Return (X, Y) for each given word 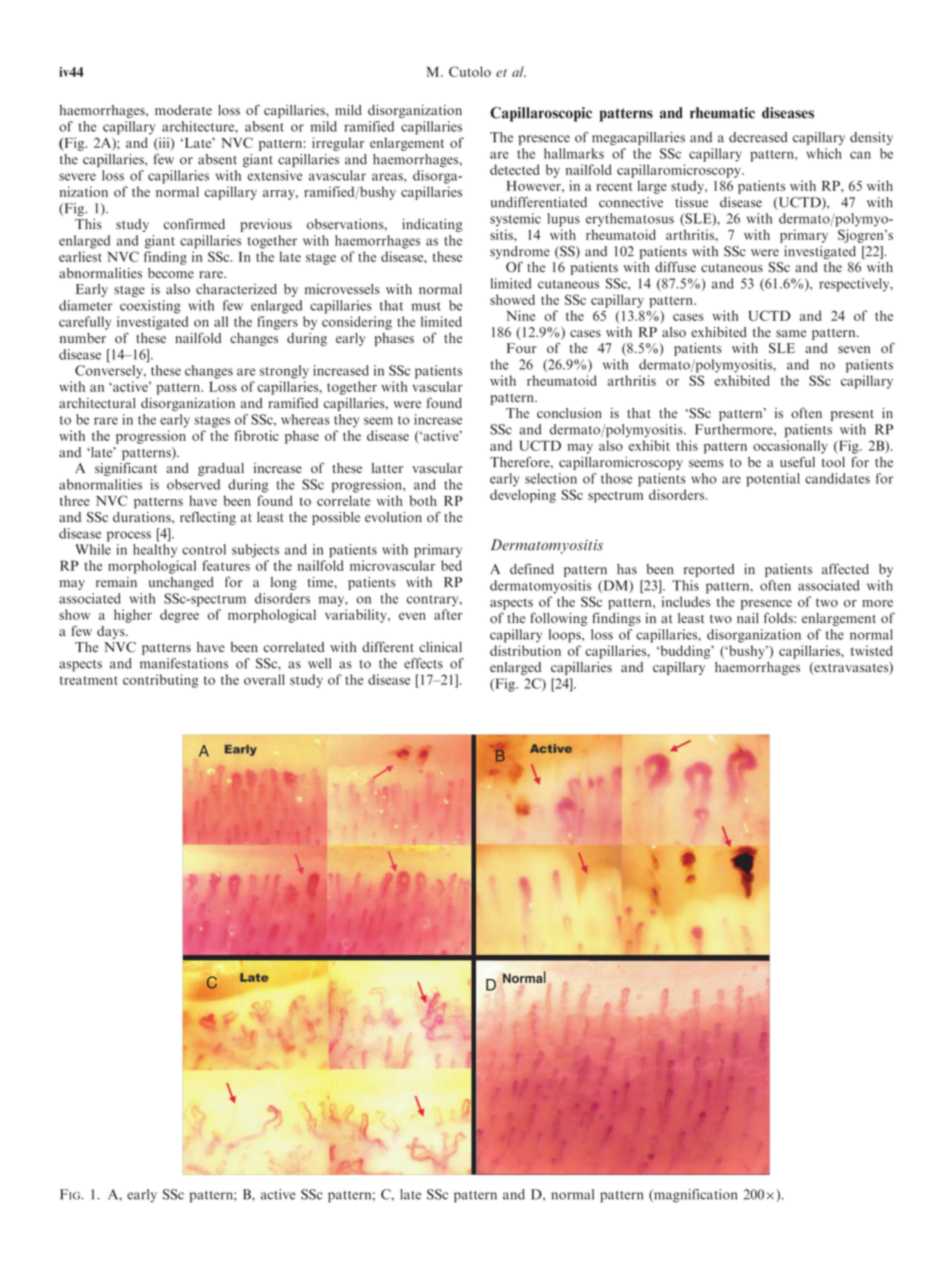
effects (423, 663)
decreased (758, 137)
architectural (97, 403)
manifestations (184, 663)
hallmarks (574, 153)
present (852, 415)
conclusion (569, 413)
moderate (183, 110)
